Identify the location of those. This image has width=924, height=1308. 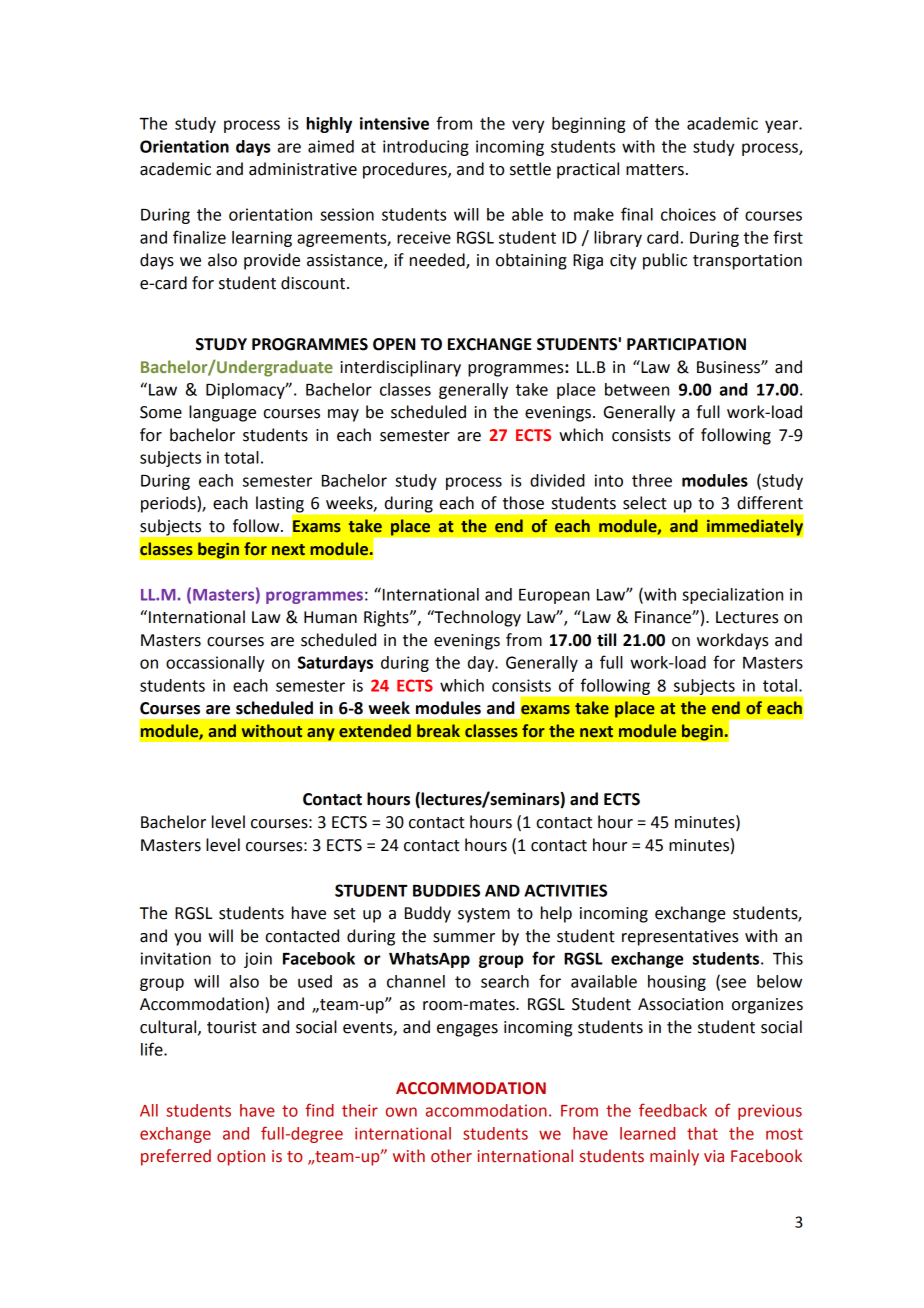
(523, 503).
